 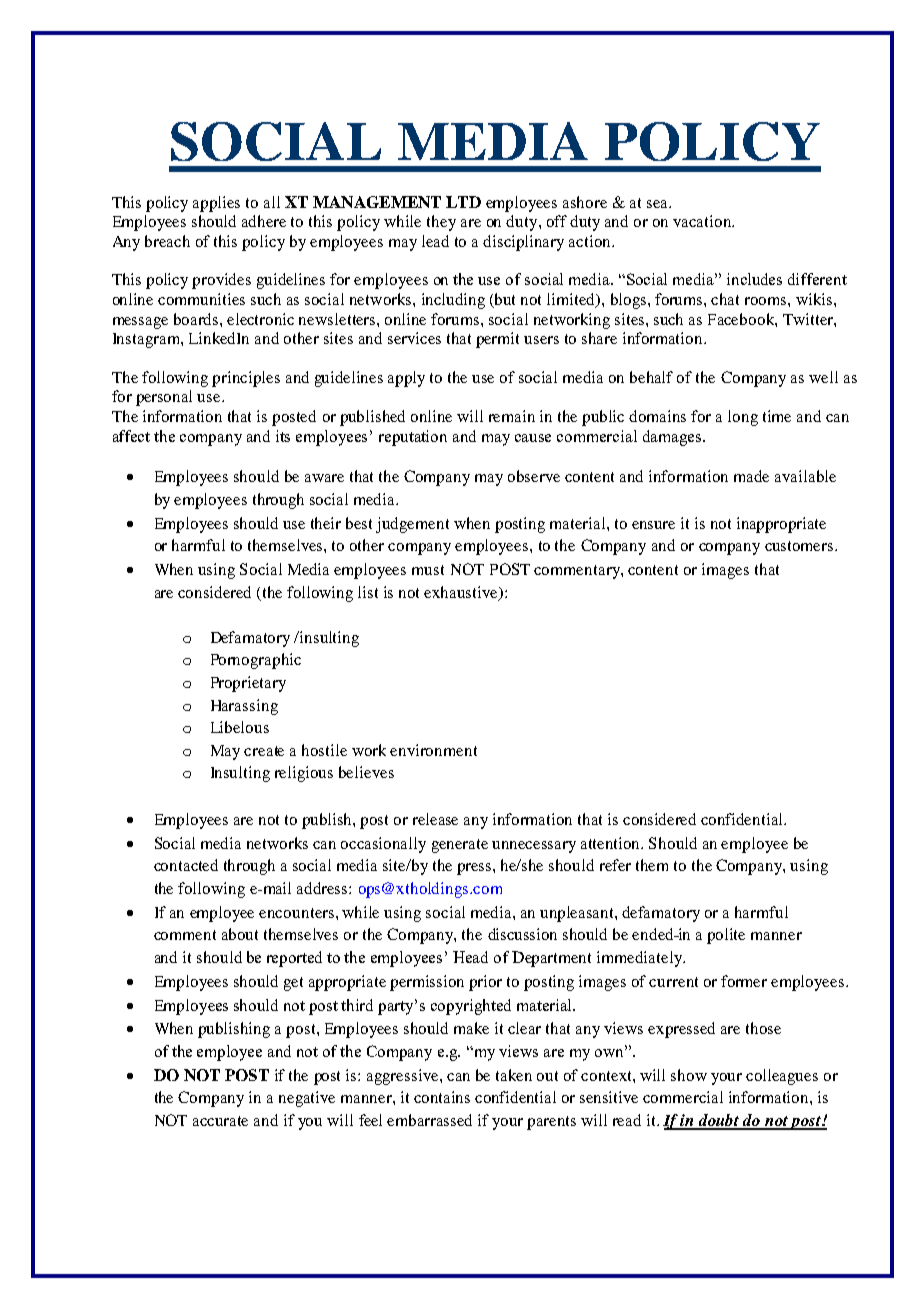 I want to click on applies, so click(x=216, y=204).
